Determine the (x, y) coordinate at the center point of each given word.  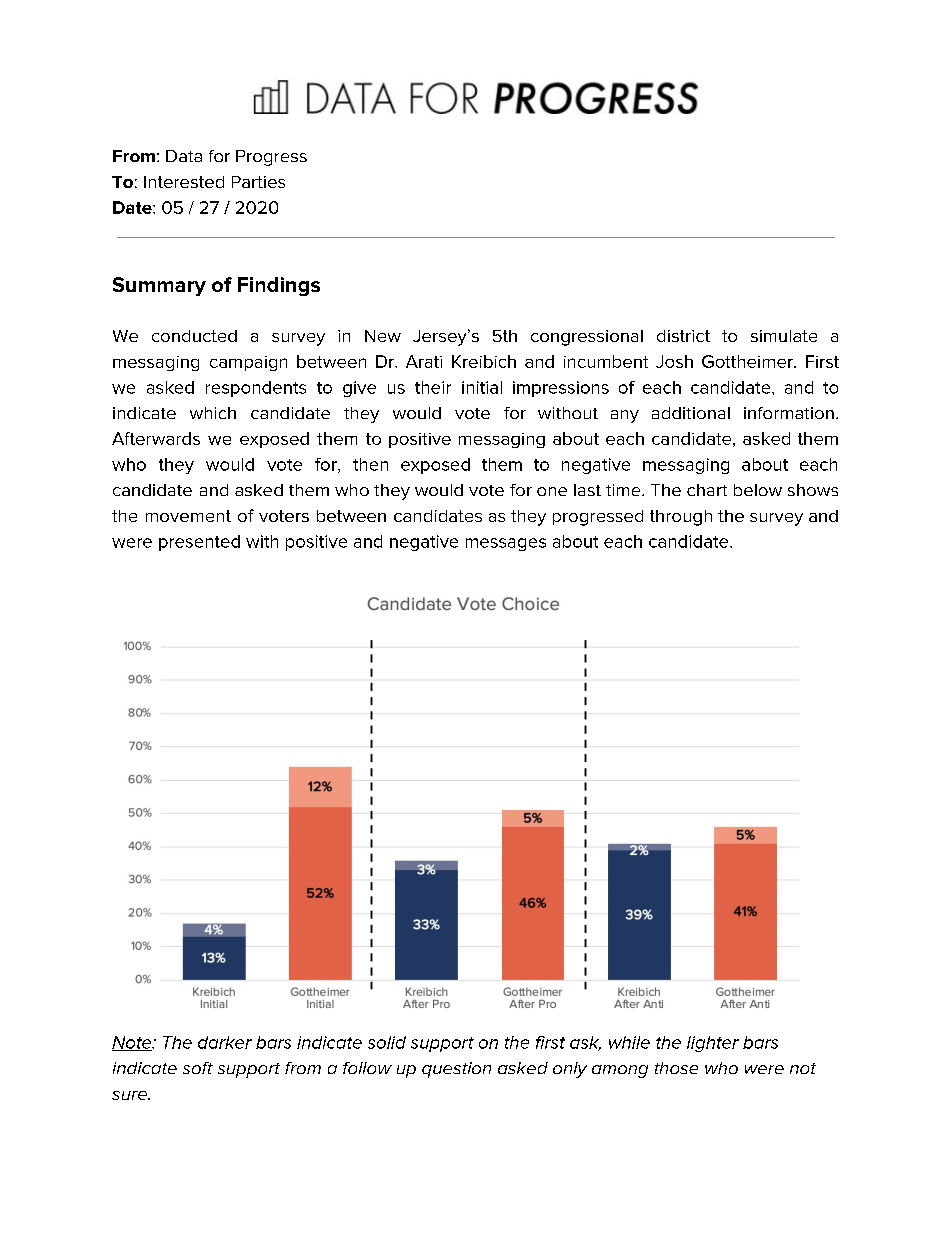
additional (691, 413)
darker (225, 1042)
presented (199, 543)
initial (482, 387)
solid (387, 1042)
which (213, 413)
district (683, 336)
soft (198, 1068)
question (456, 1070)
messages (506, 544)
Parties (258, 182)
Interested (184, 182)
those (676, 1068)
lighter (713, 1044)
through (681, 518)
